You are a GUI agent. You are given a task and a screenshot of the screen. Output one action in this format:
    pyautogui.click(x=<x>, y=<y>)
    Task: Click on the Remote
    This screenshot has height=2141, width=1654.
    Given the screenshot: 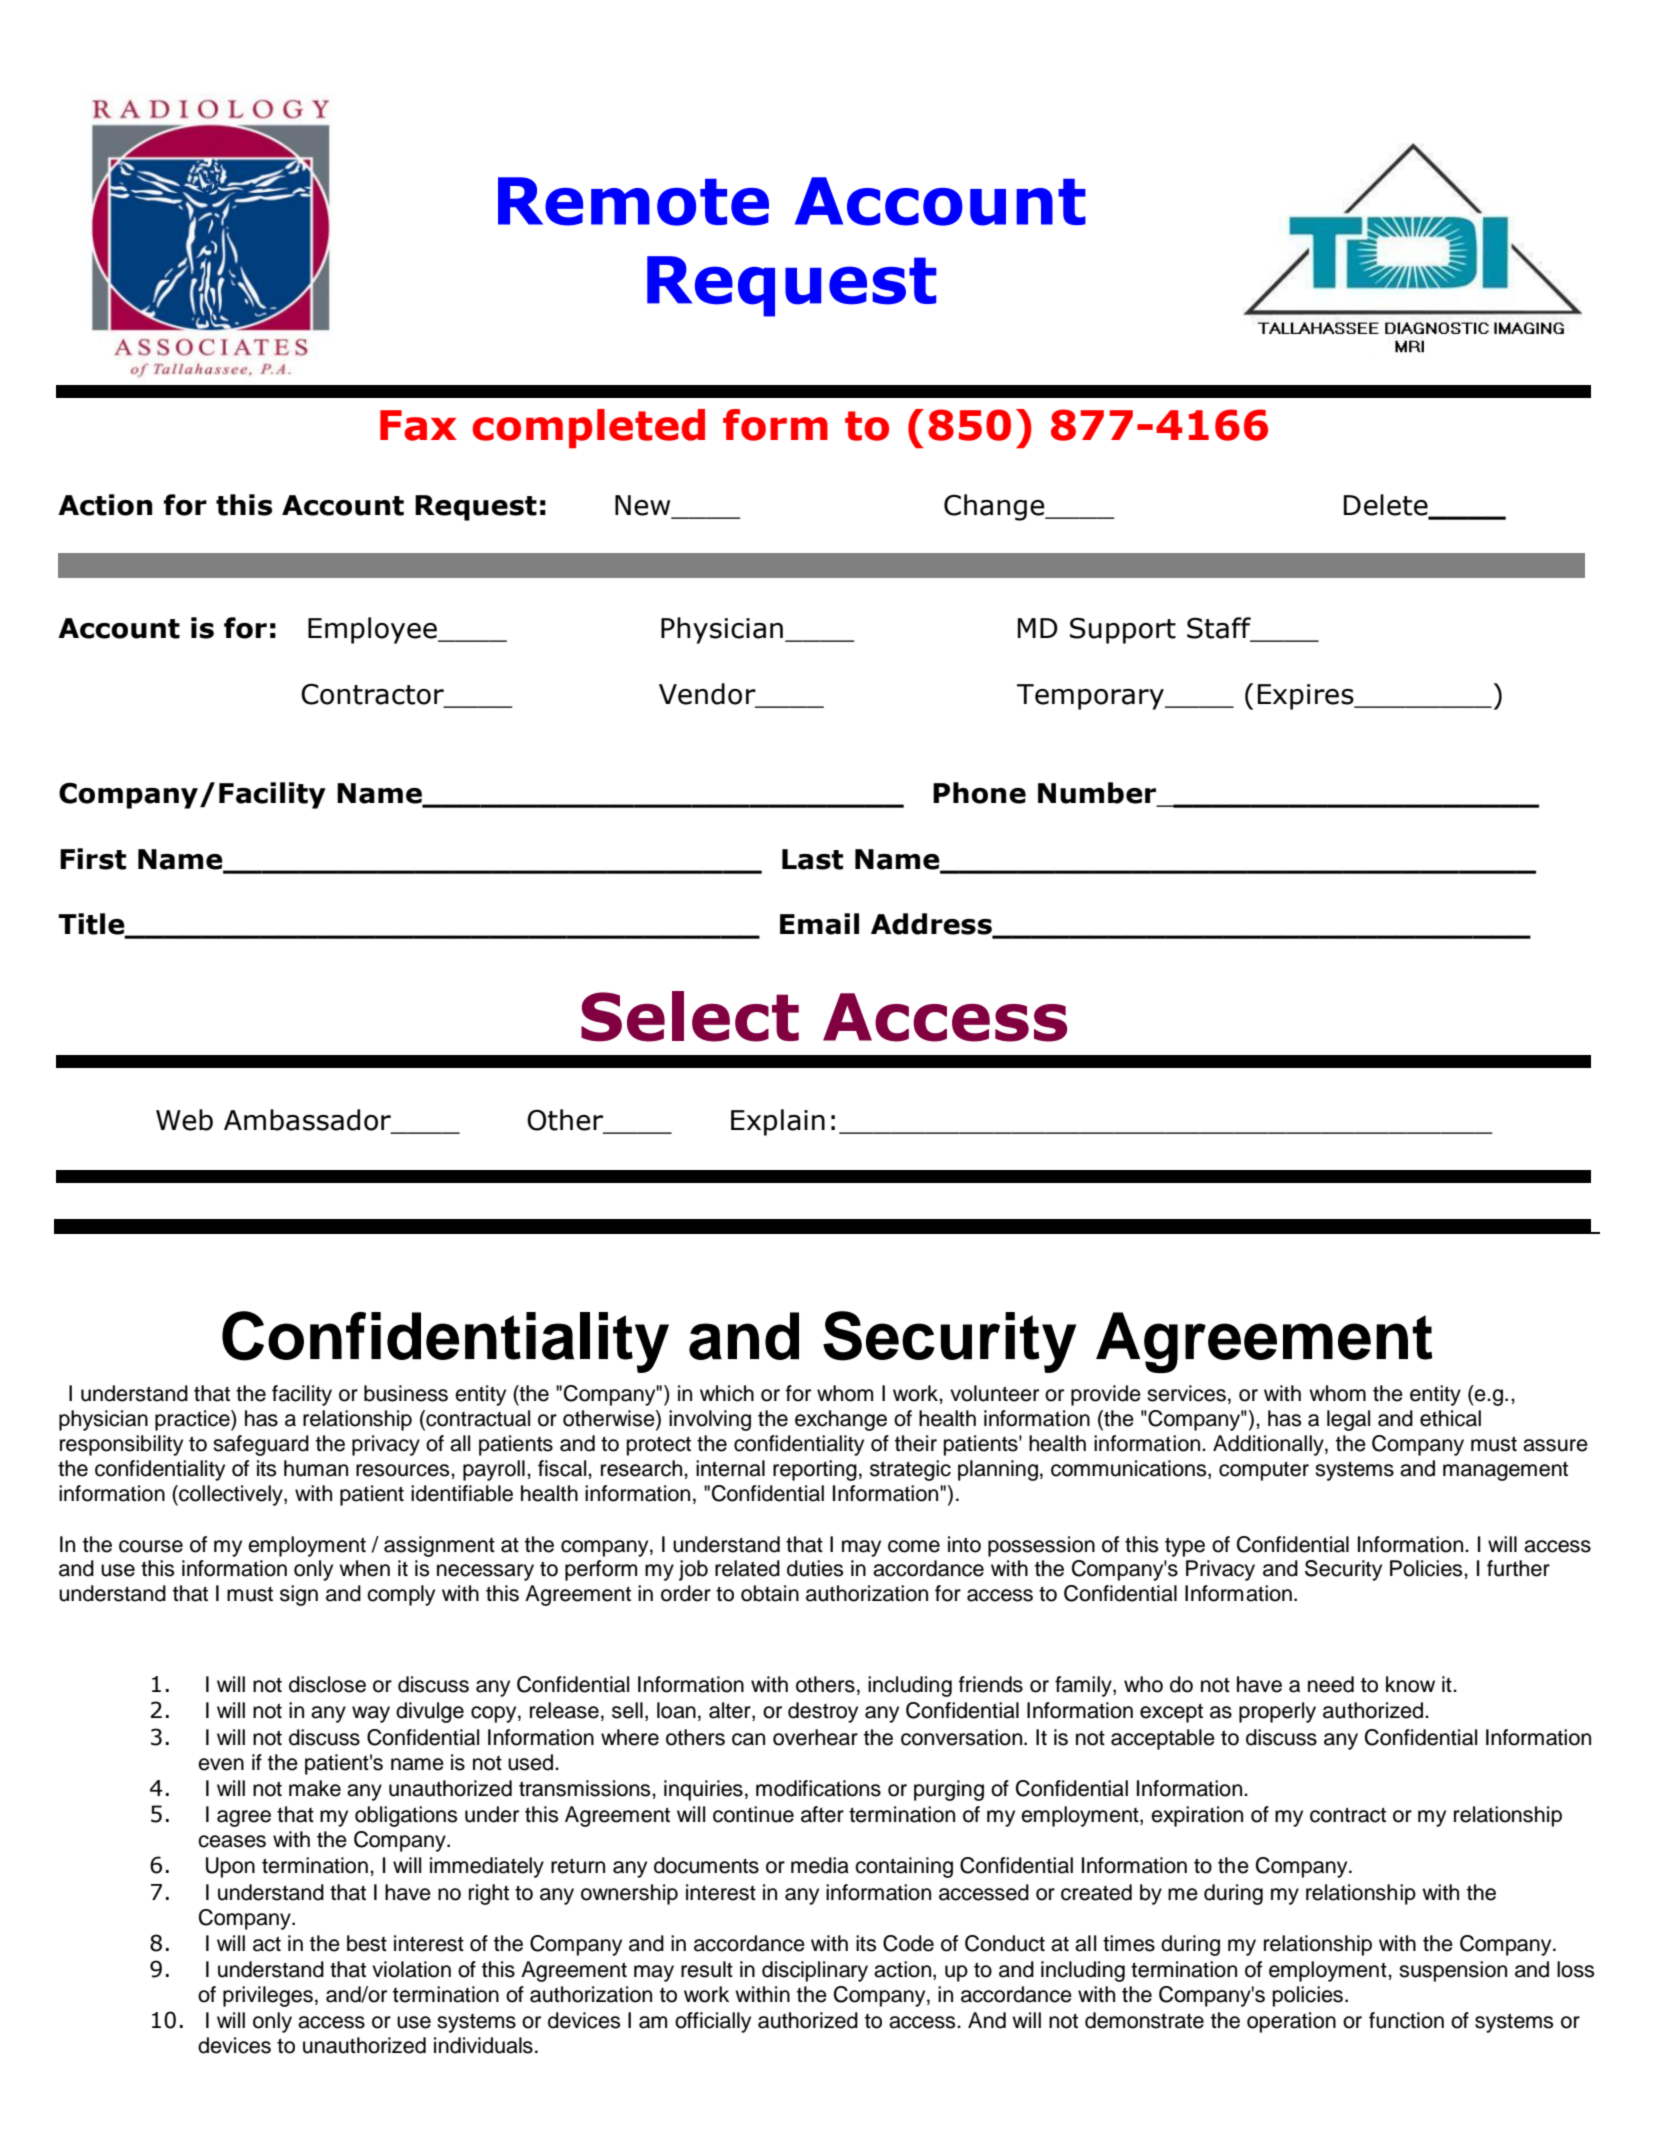 What is the action you would take?
    pyautogui.click(x=633, y=201)
